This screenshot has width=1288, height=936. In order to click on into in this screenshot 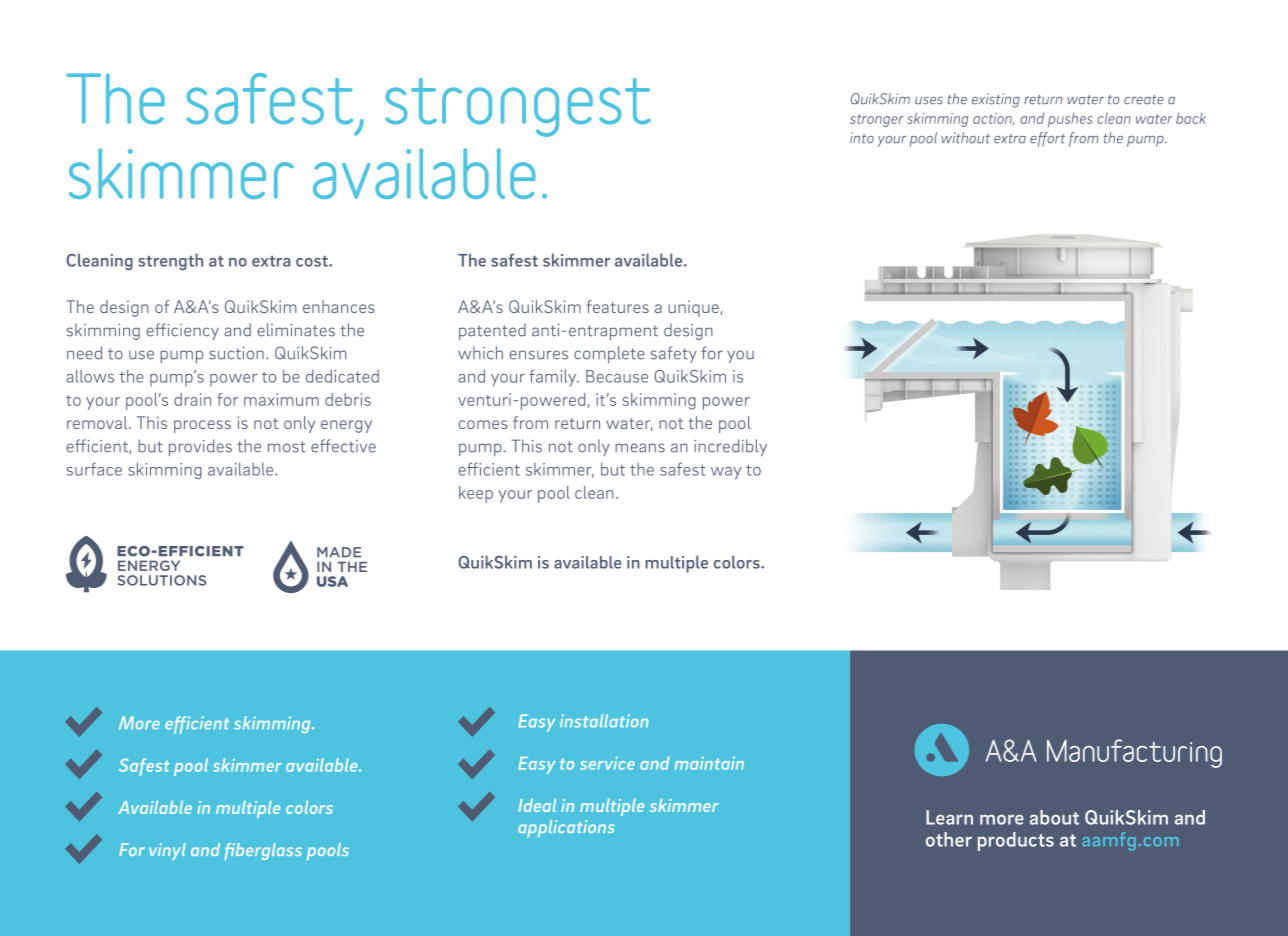, I will do `click(862, 138)`.
